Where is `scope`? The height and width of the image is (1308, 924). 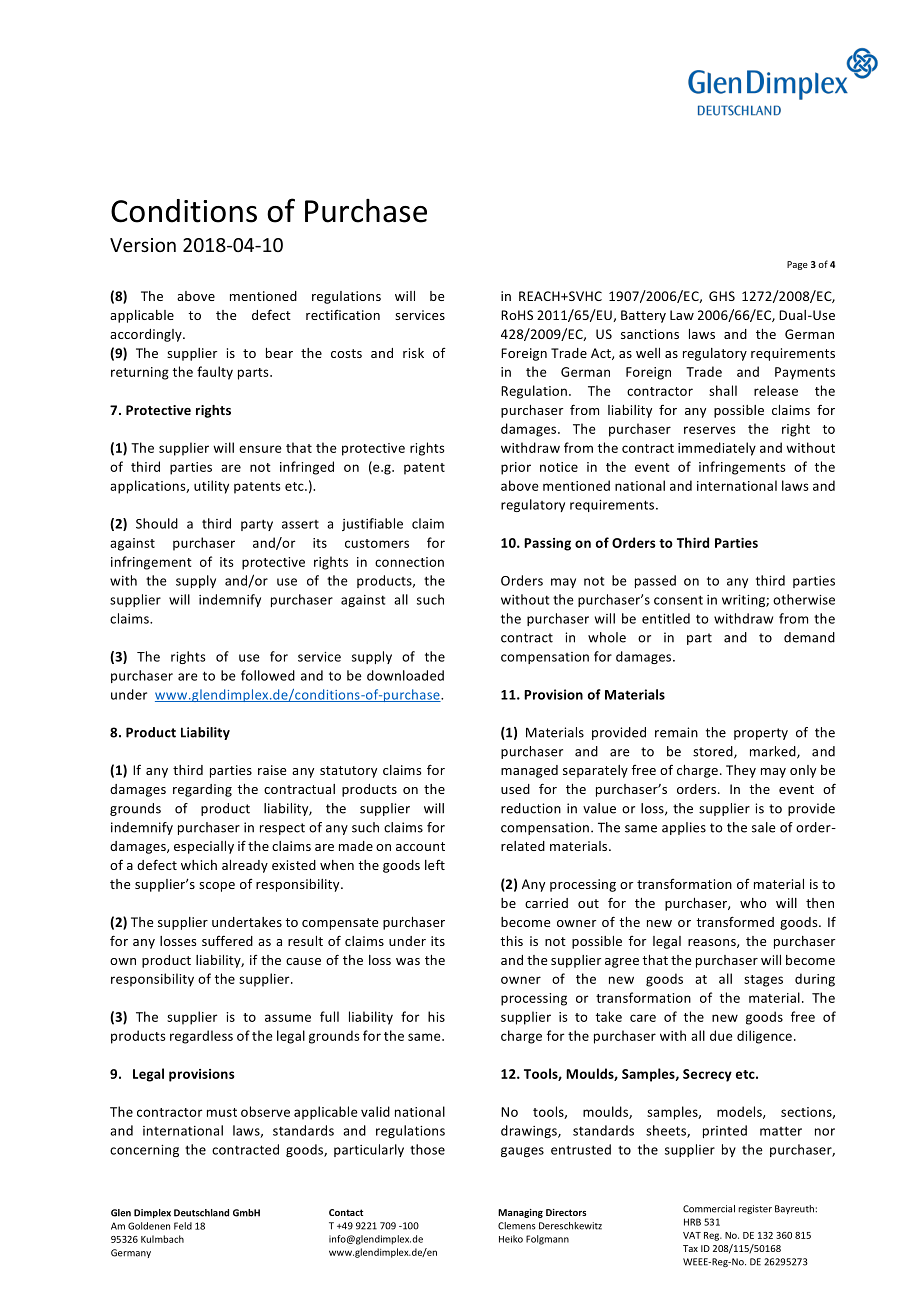 scope is located at coordinates (217, 887).
